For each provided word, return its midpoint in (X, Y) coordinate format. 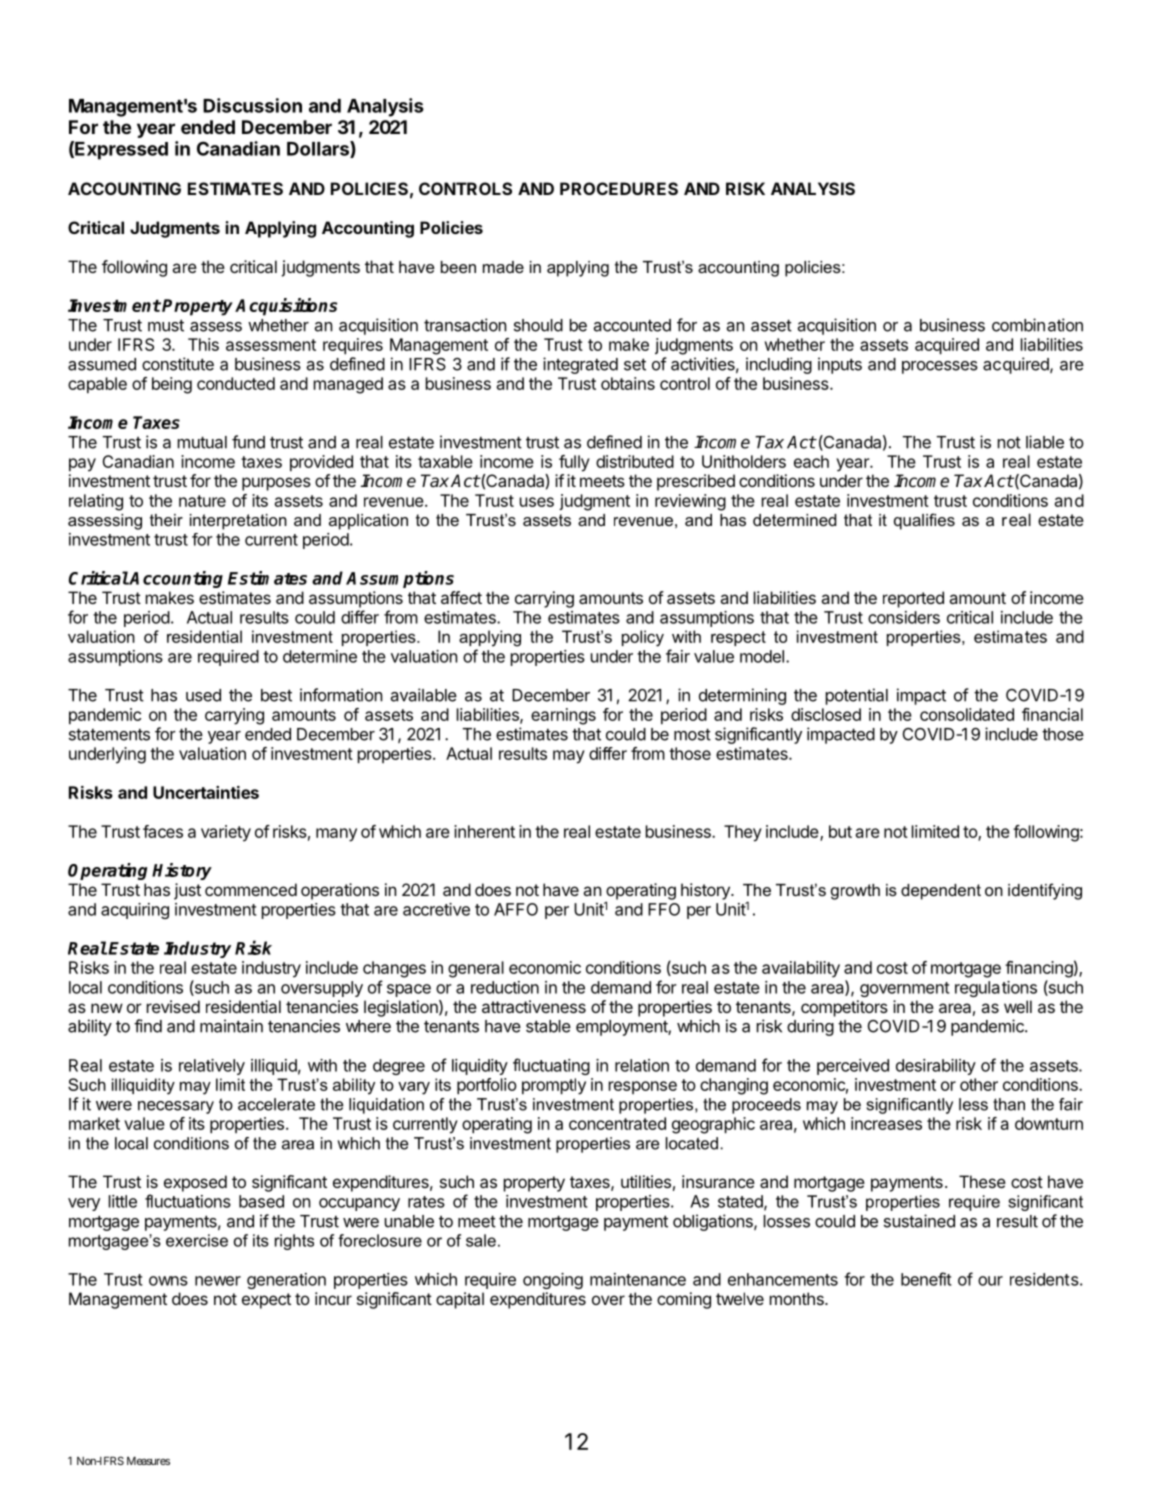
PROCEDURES (619, 188)
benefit (926, 1279)
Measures (148, 1460)
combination (1037, 325)
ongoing (553, 1281)
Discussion (252, 105)
